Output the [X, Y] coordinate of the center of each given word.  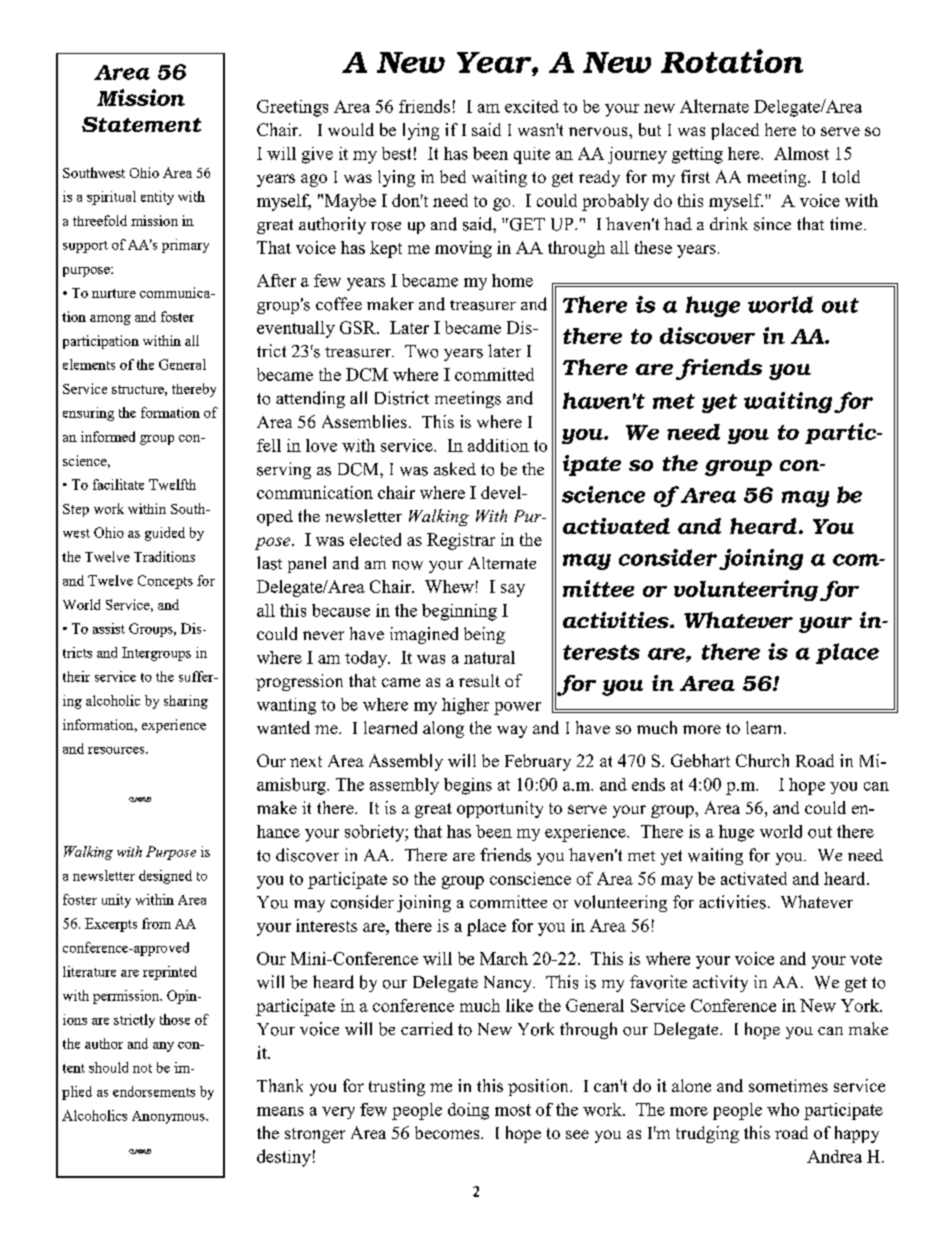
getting [697, 155]
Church [762, 760]
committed [494, 374]
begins [468, 786]
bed [453, 176]
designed [165, 877]
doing [468, 1111]
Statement [141, 124]
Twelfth [172, 484]
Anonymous [169, 1117]
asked [455, 469]
